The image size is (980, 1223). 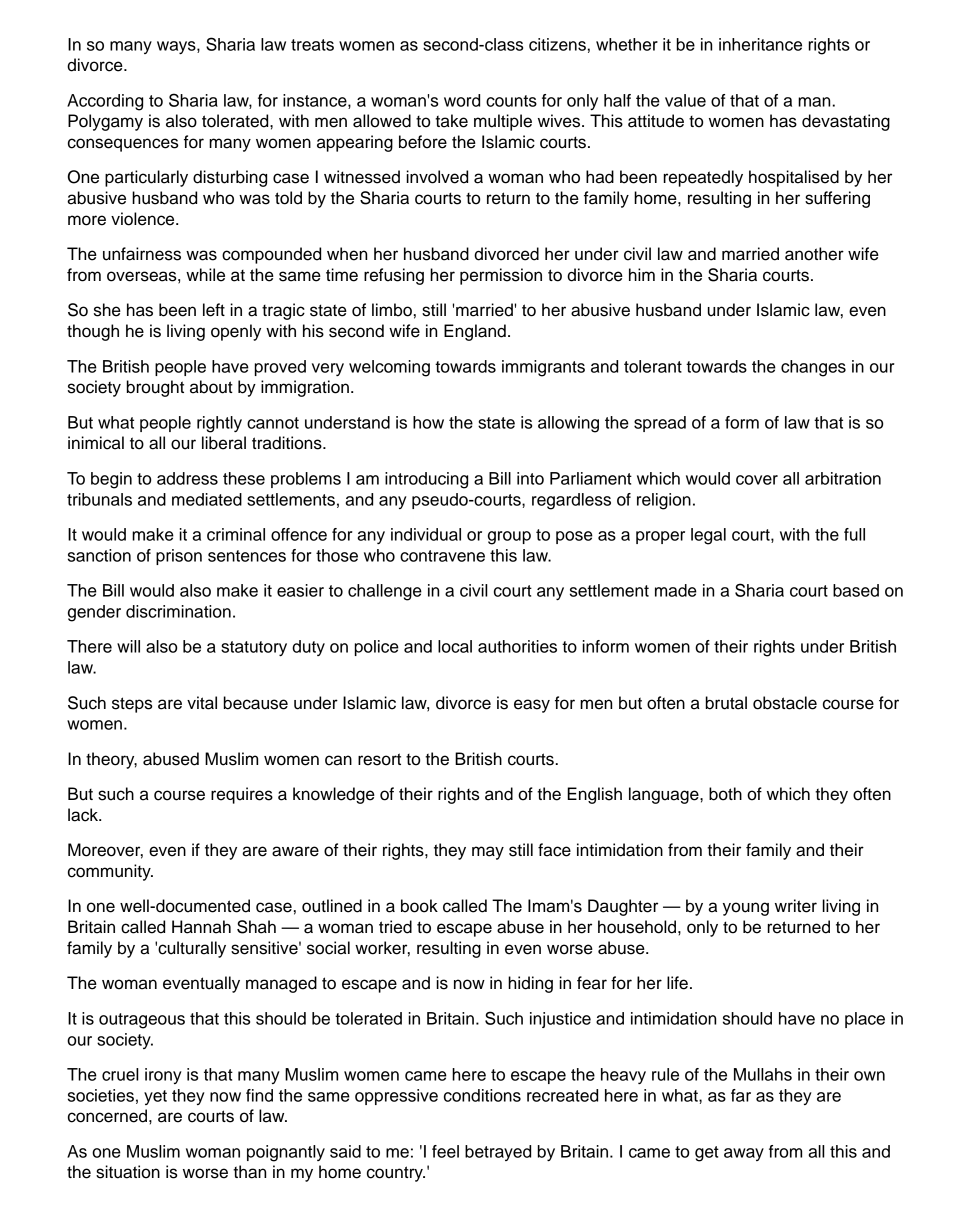 I want to click on According, so click(x=105, y=102).
